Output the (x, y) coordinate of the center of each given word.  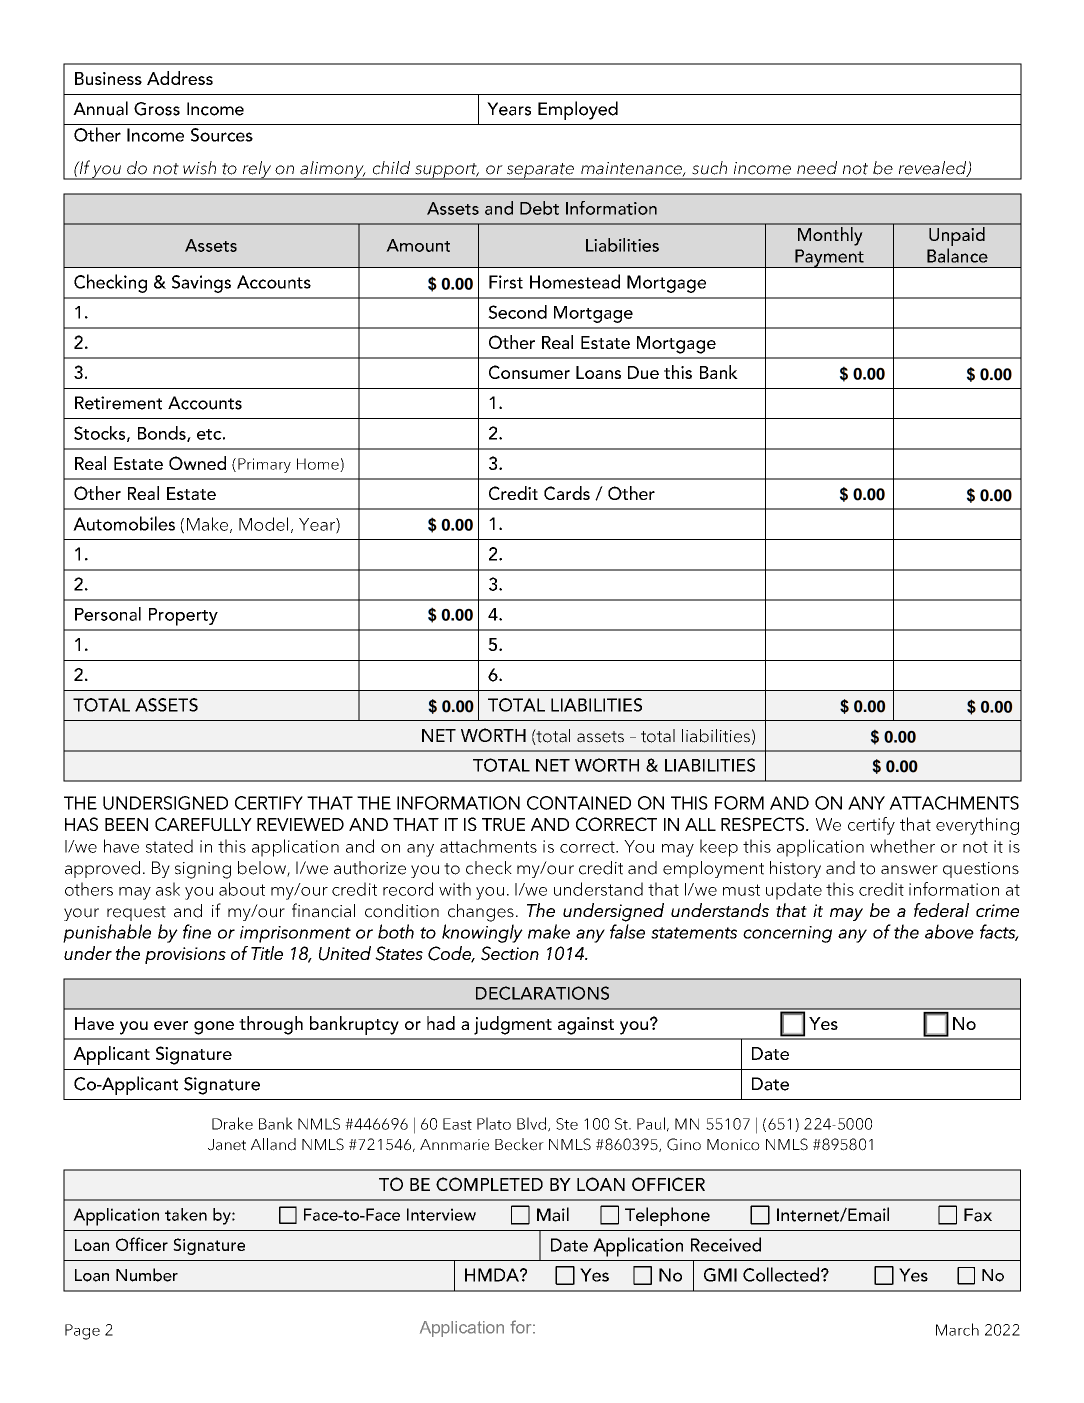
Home (319, 465)
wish (199, 168)
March (957, 1329)
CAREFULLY (203, 824)
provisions (185, 955)
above (949, 931)
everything (977, 826)
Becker (519, 1144)
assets (600, 737)
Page (82, 1332)
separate (540, 171)
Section (510, 953)
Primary (264, 465)
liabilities (716, 736)
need (817, 168)
